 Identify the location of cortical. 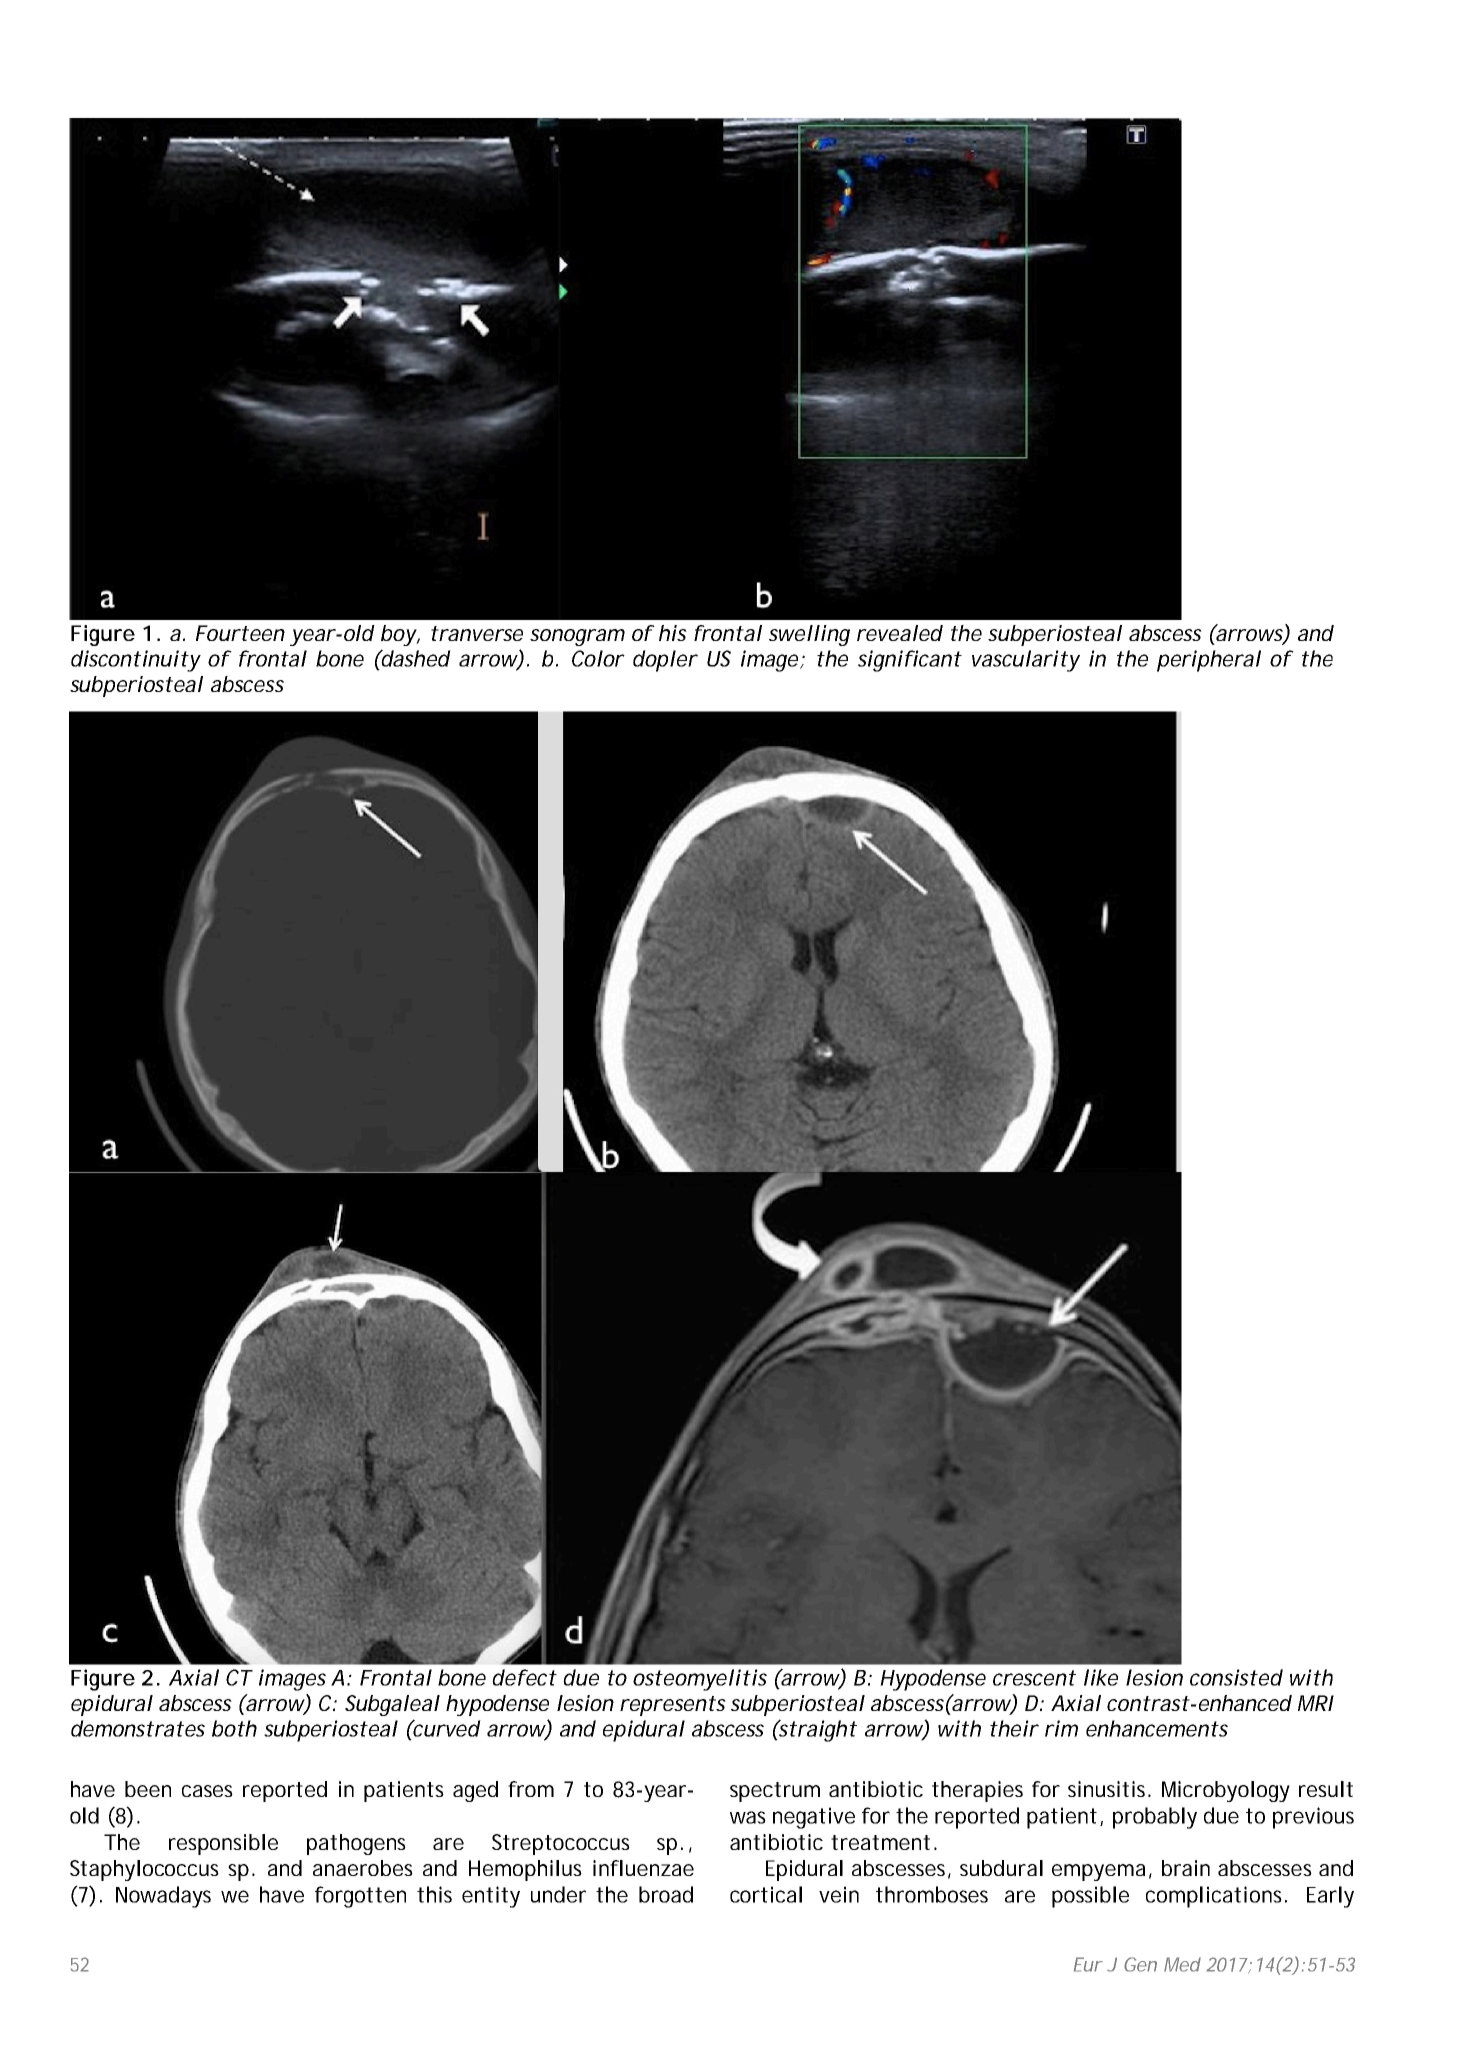
(766, 1894).
